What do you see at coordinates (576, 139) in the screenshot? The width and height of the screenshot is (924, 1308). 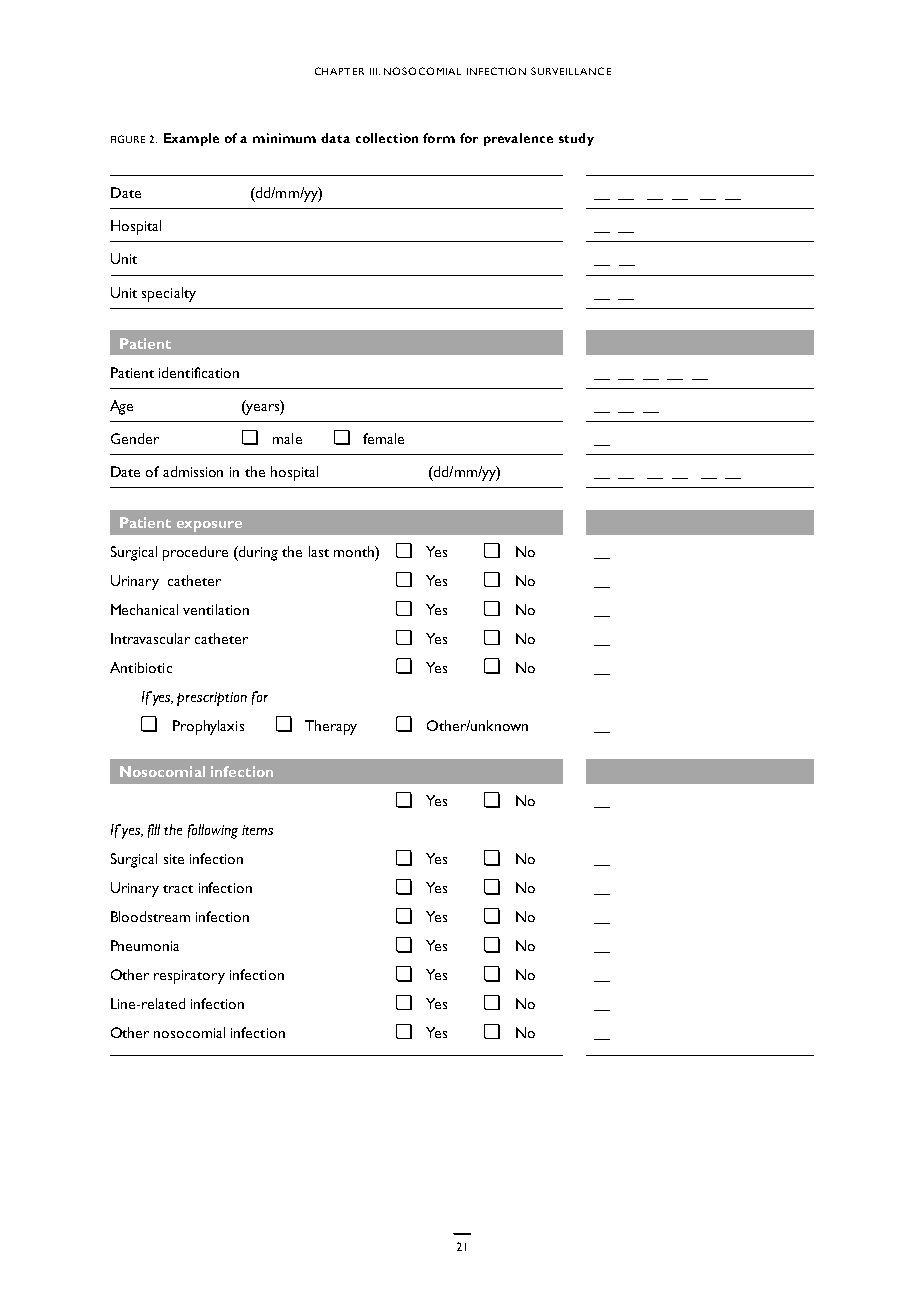 I see `study` at bounding box center [576, 139].
